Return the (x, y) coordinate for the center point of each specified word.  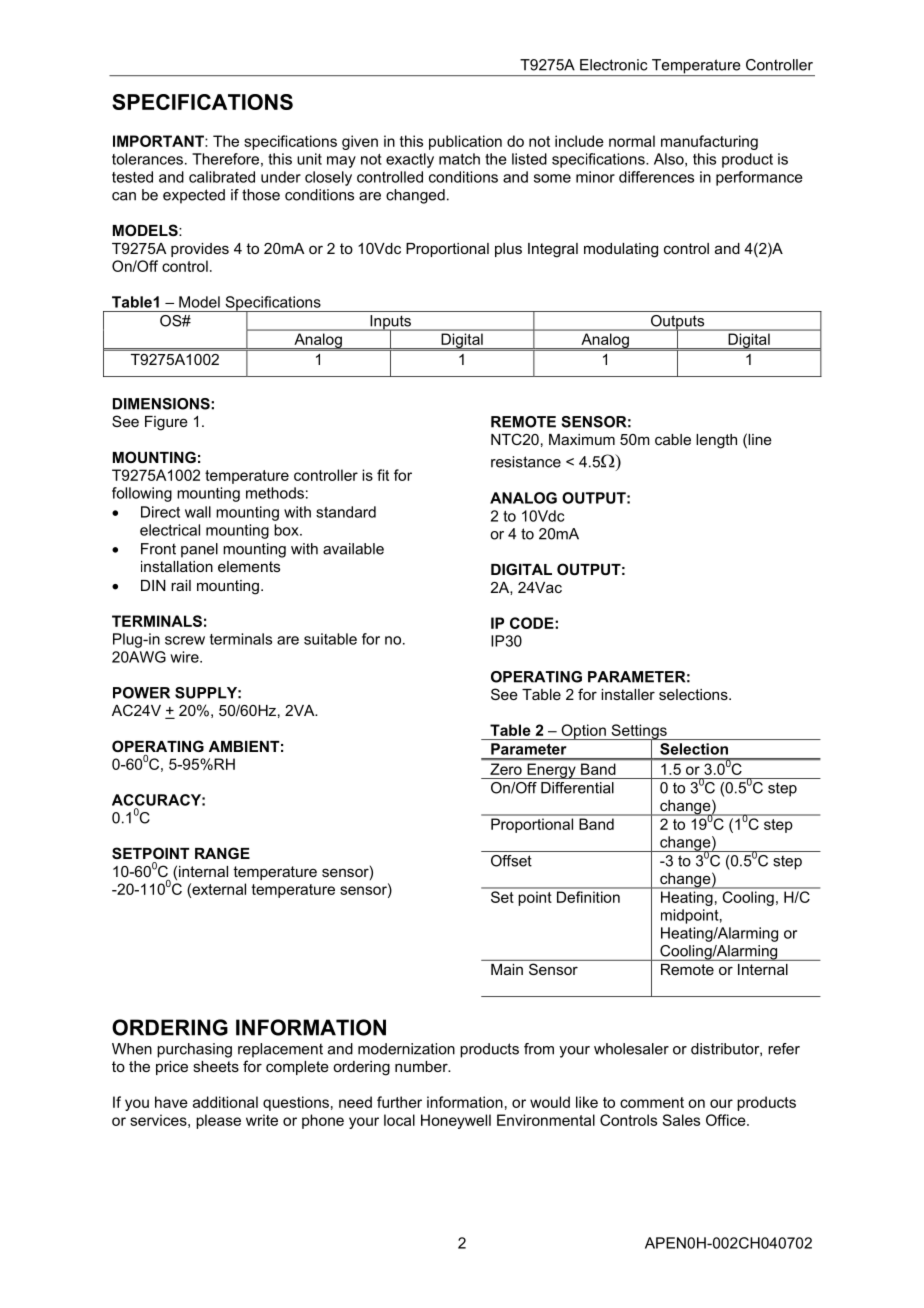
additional (225, 1102)
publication (465, 142)
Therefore (225, 159)
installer (628, 694)
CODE (533, 623)
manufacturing (709, 142)
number (422, 1066)
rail (181, 585)
